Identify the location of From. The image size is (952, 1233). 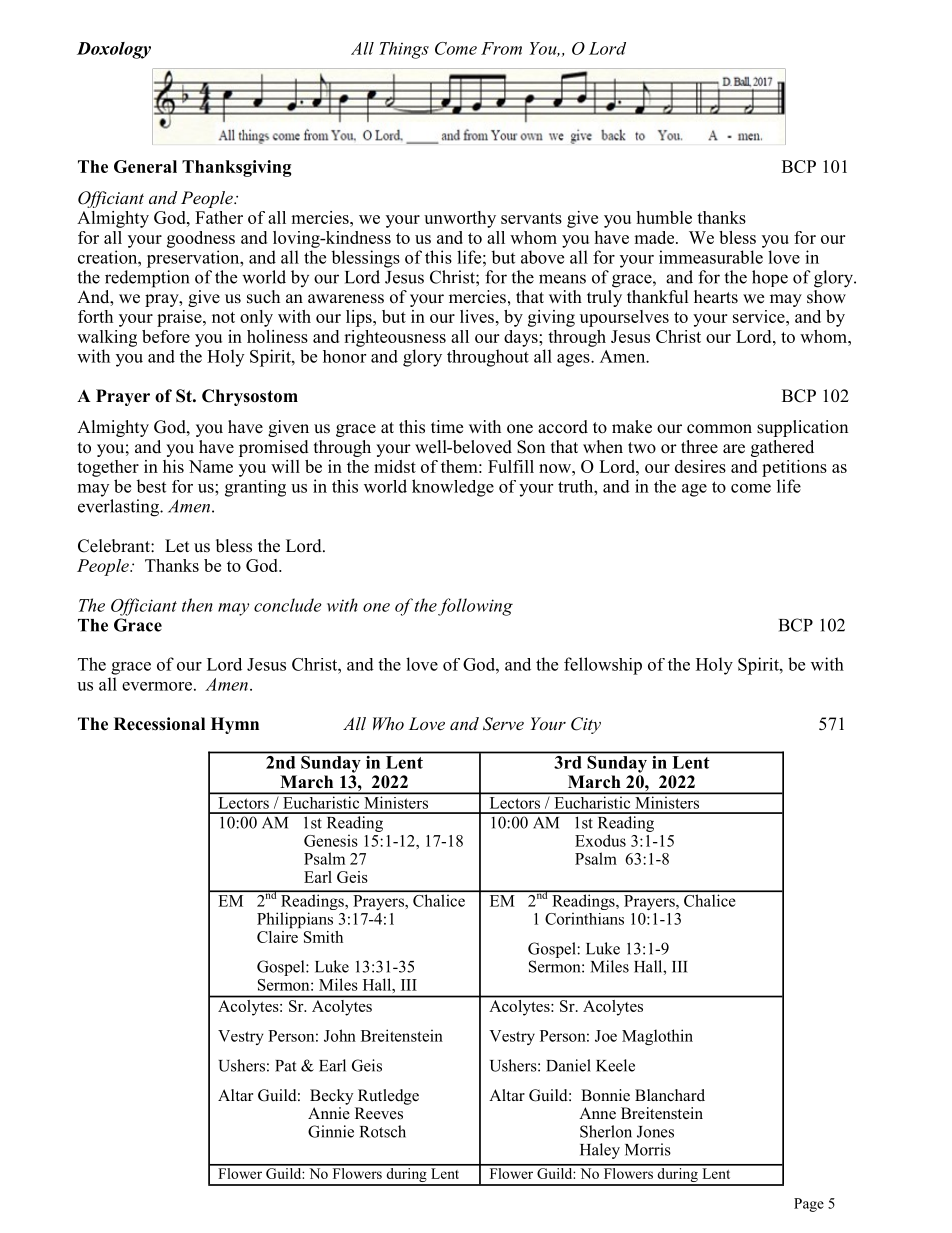
(501, 48).
